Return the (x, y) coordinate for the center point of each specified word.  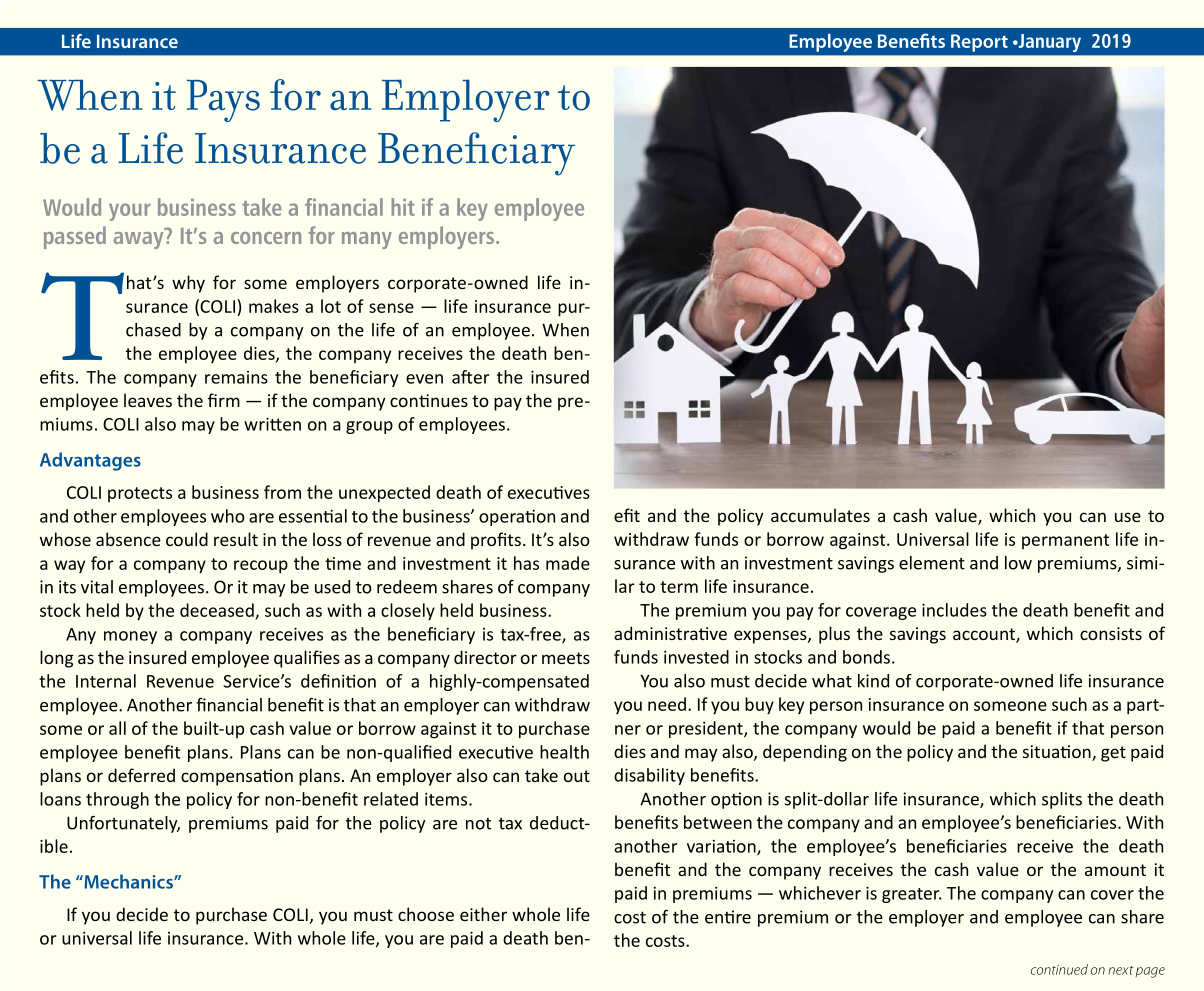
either (483, 914)
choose (426, 914)
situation (1058, 753)
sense (391, 308)
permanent (1065, 541)
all (117, 728)
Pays (223, 100)
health (564, 752)
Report (979, 43)
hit (403, 207)
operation (517, 518)
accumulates (820, 515)
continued (1059, 969)
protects (140, 494)
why (188, 284)
